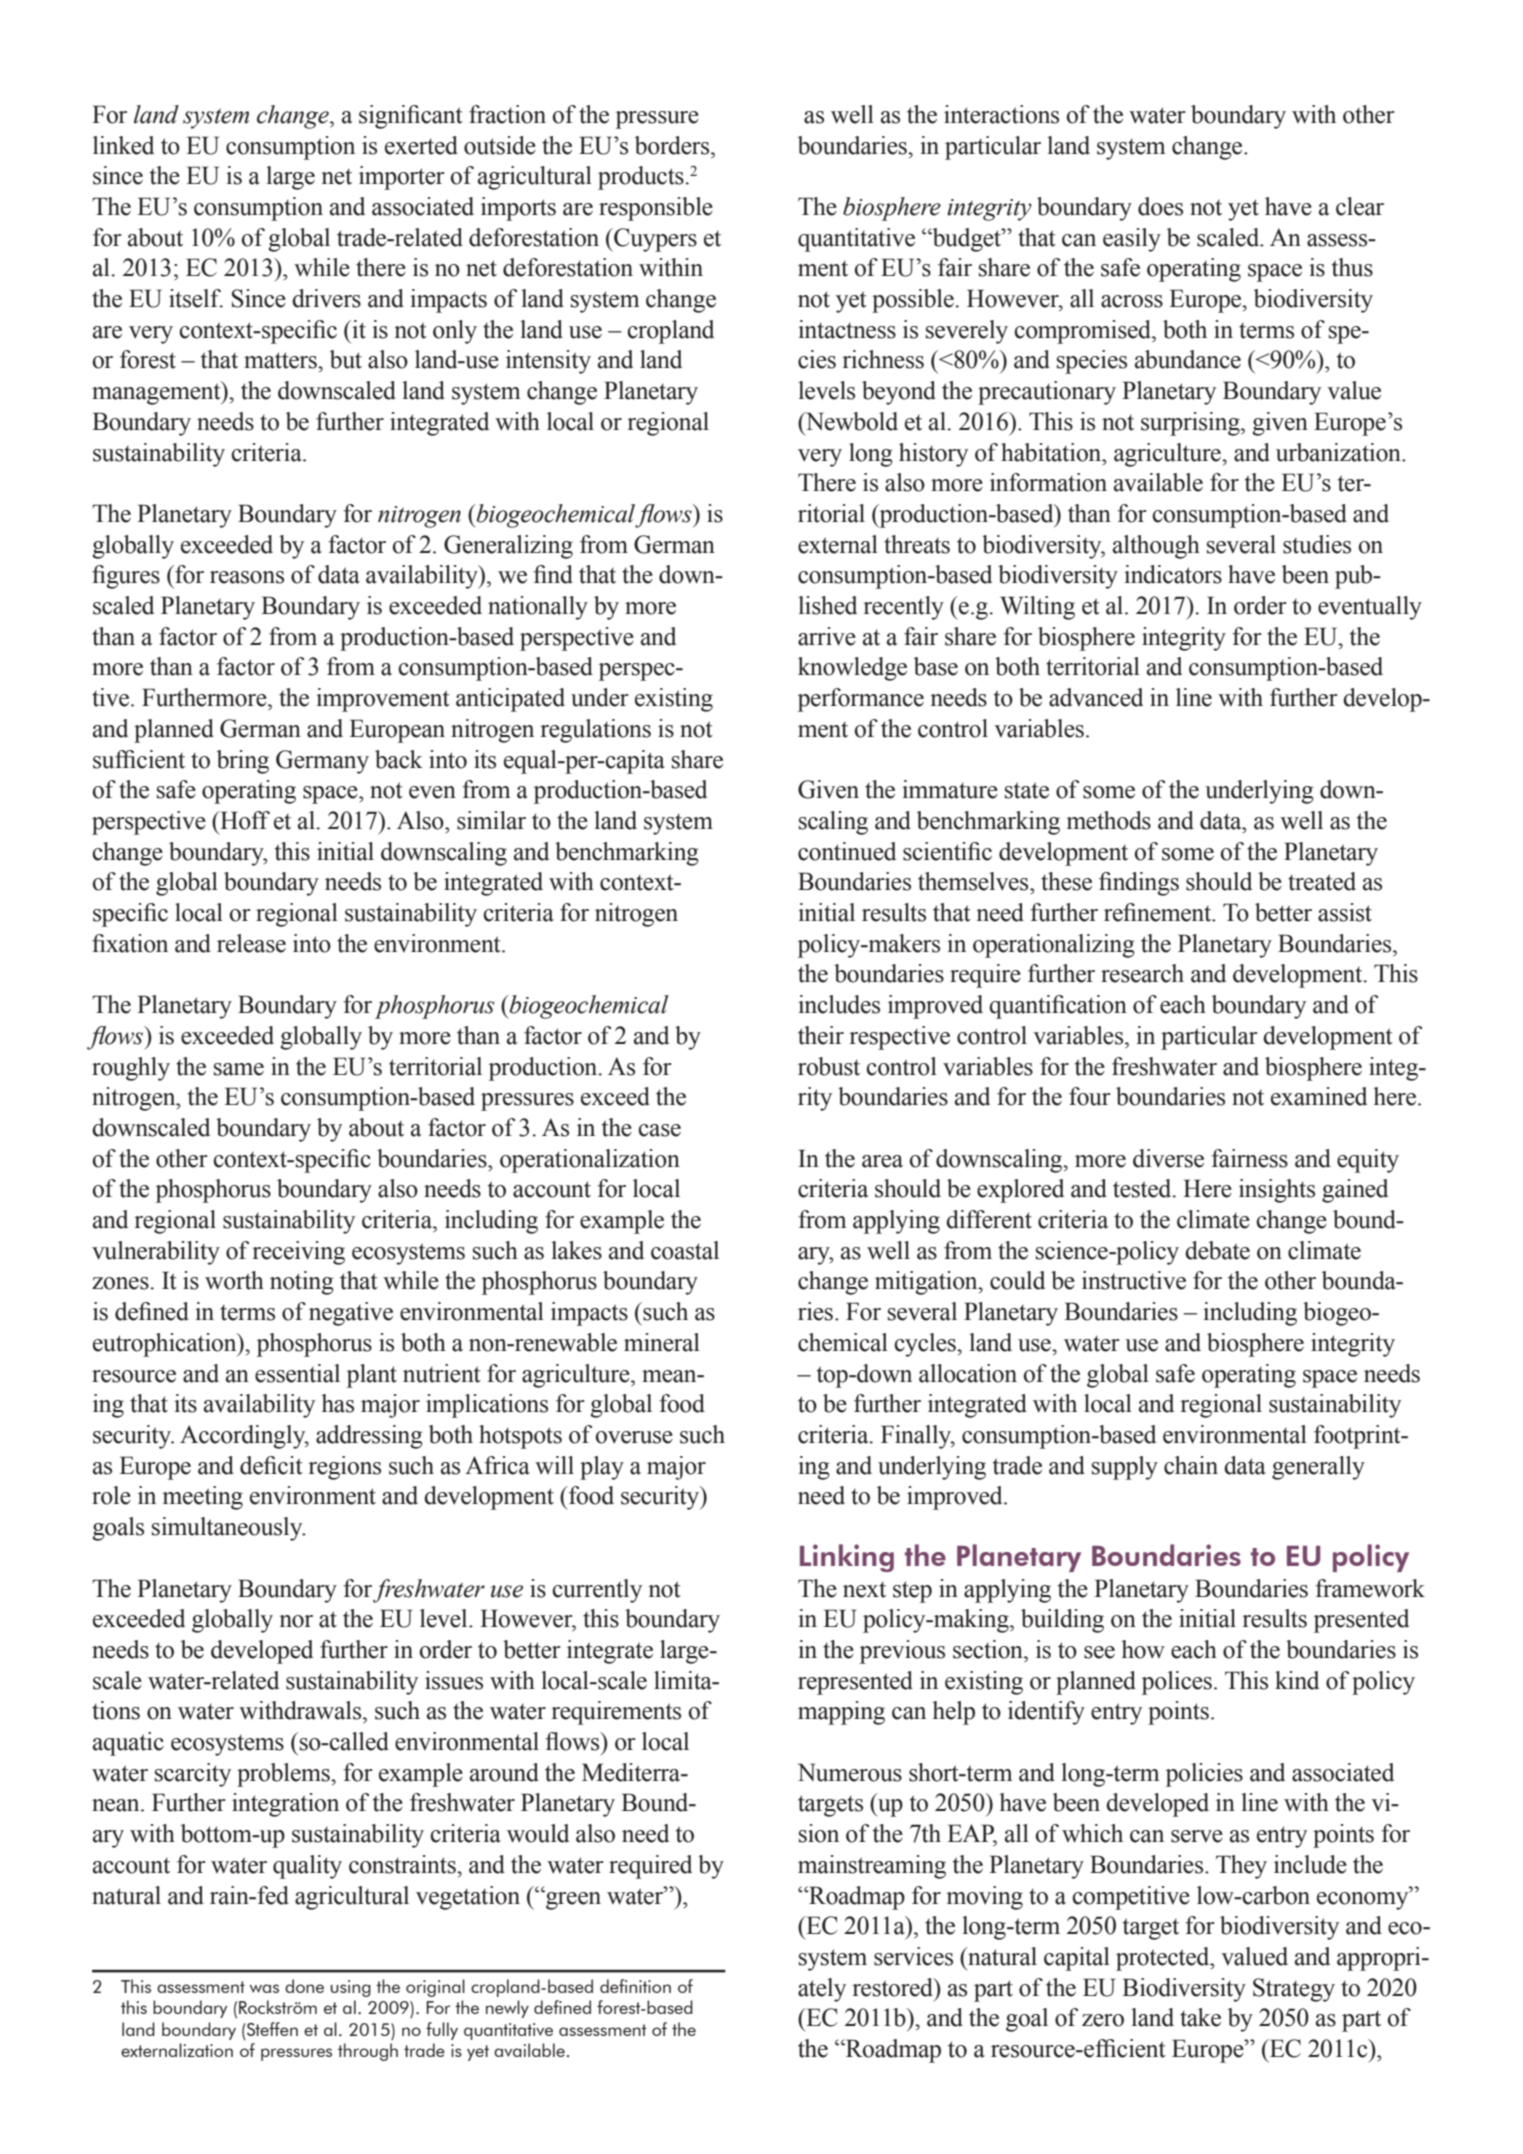 The height and width of the document is (2154, 1523). I want to click on importer, so click(402, 178).
